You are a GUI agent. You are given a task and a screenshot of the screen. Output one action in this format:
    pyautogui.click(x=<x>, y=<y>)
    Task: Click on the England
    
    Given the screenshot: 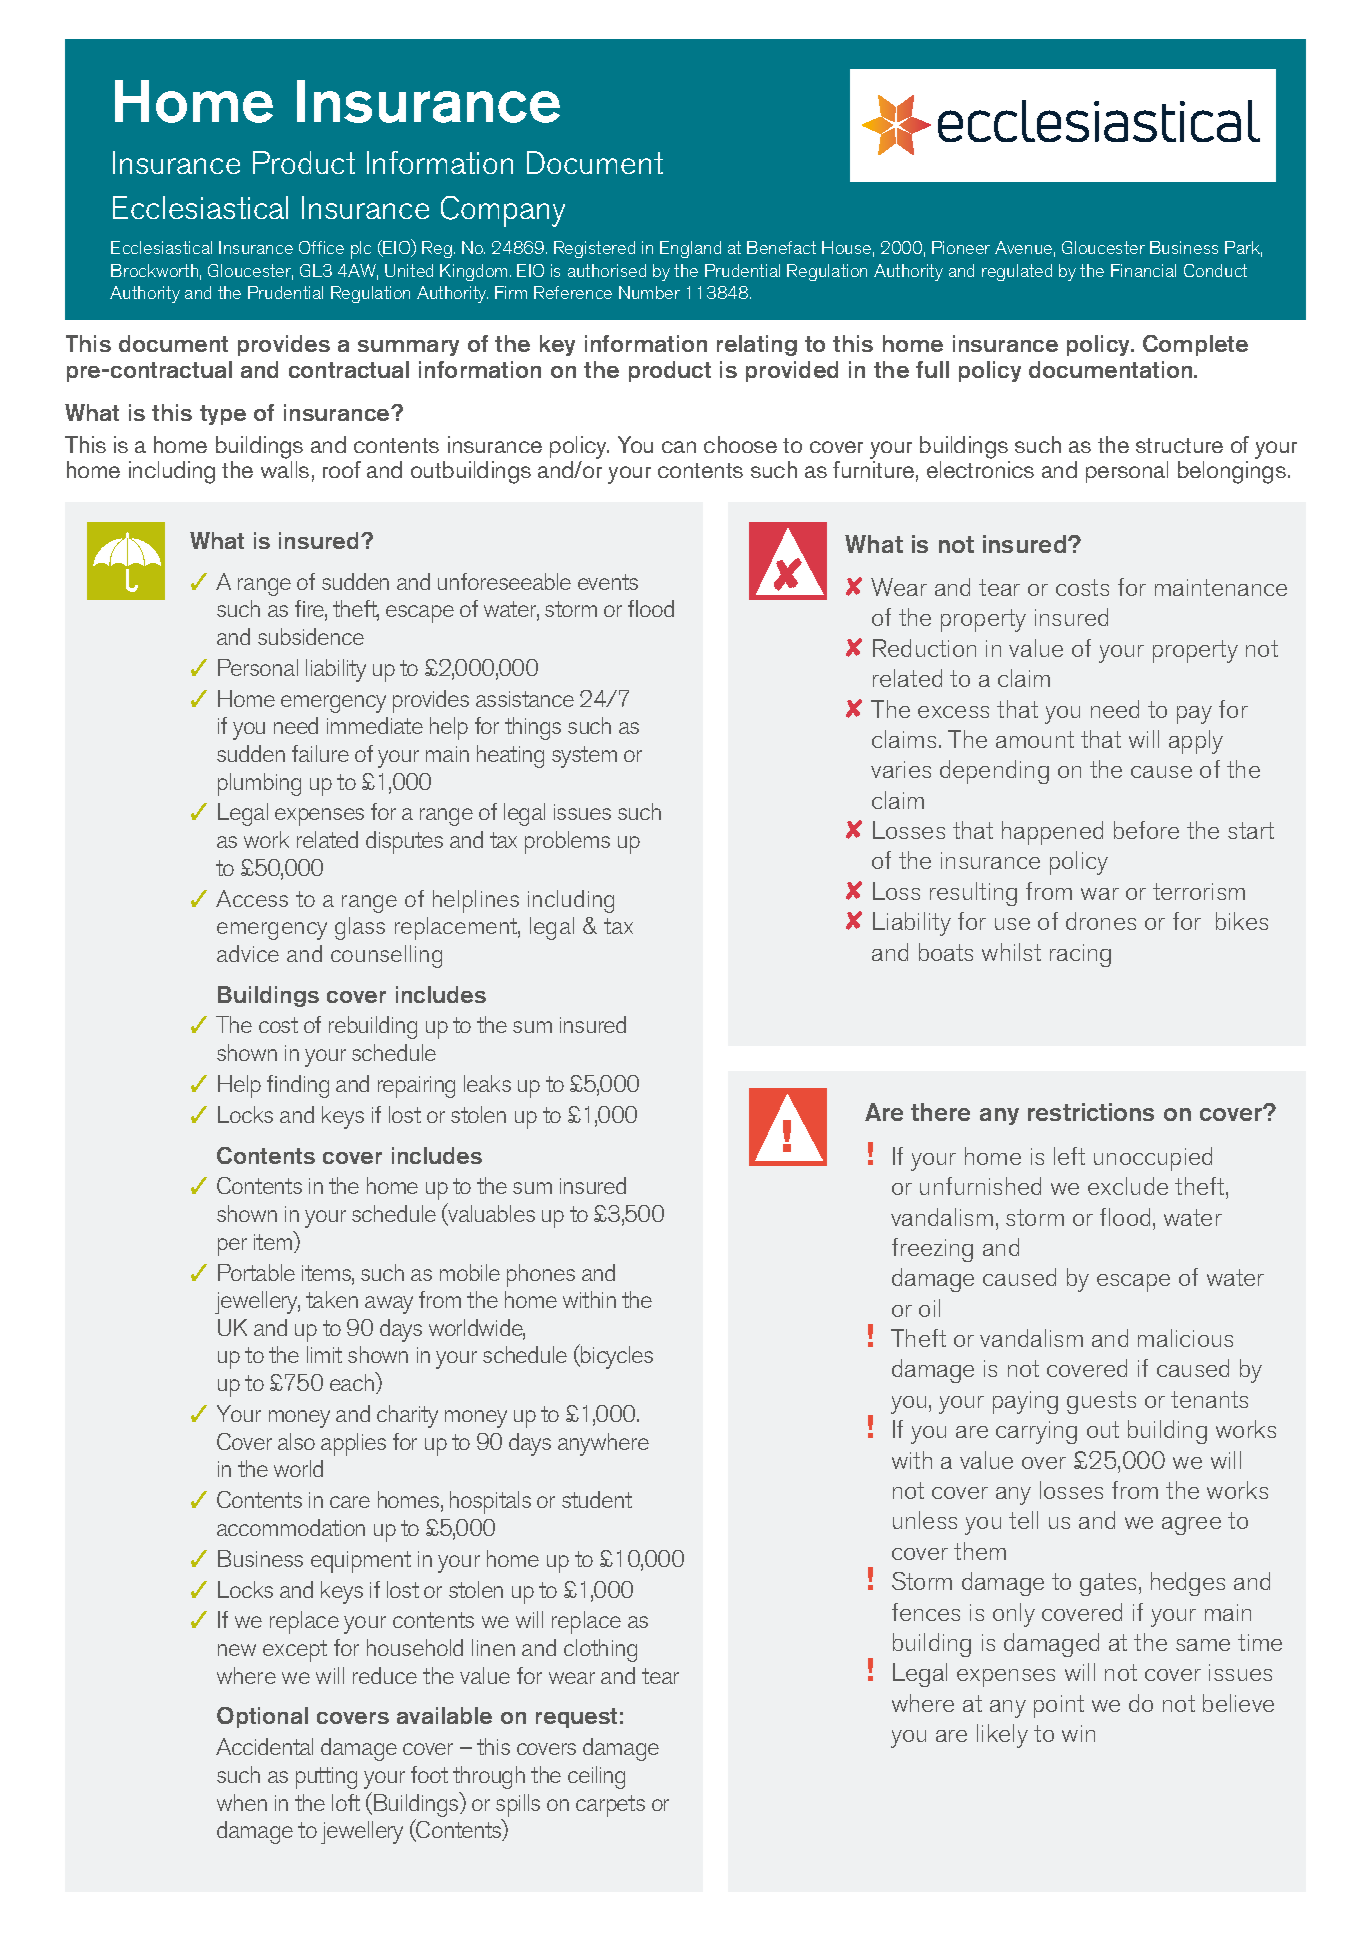 What is the action you would take?
    pyautogui.click(x=690, y=249)
